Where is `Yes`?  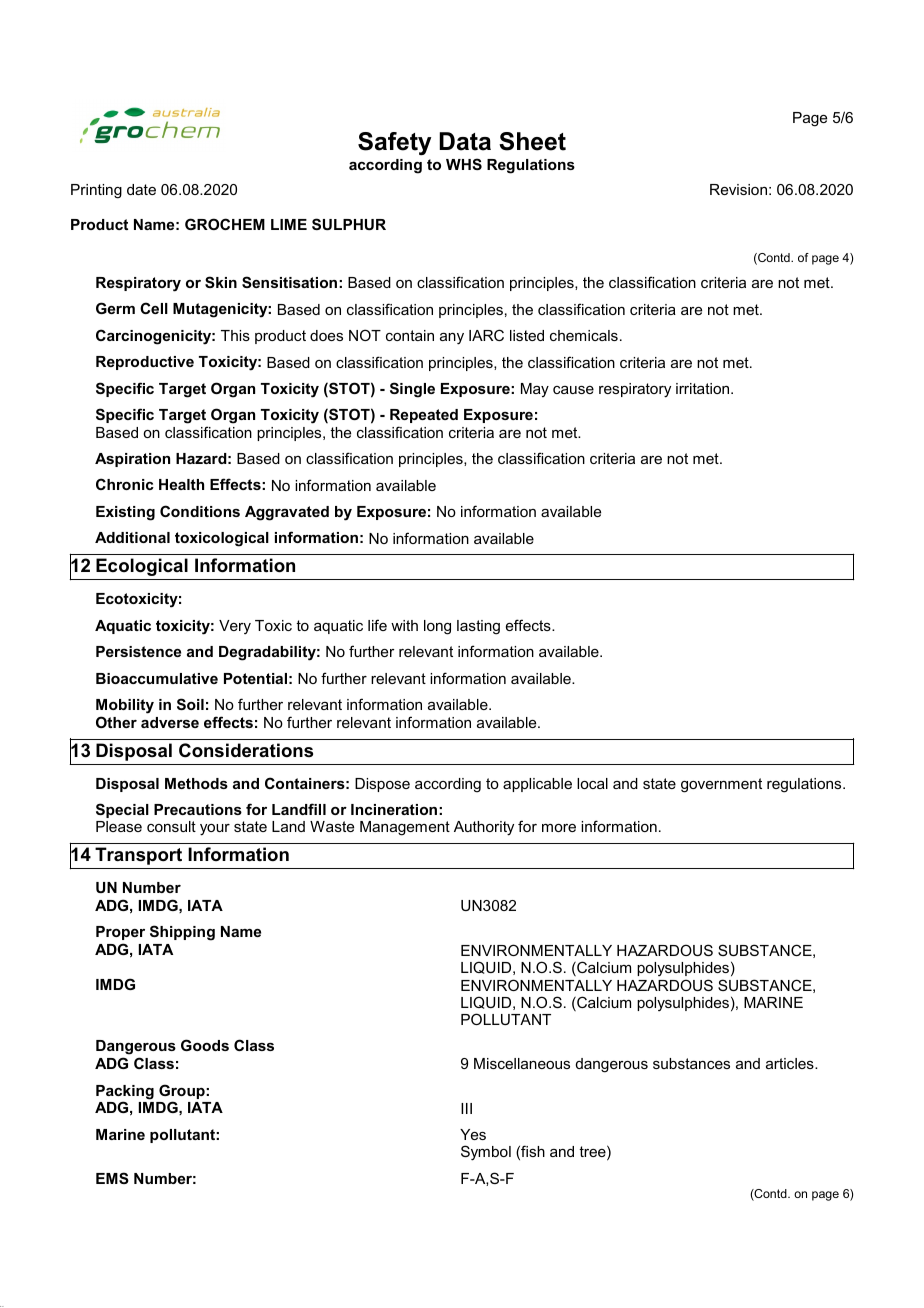 Yes is located at coordinates (473, 1134).
